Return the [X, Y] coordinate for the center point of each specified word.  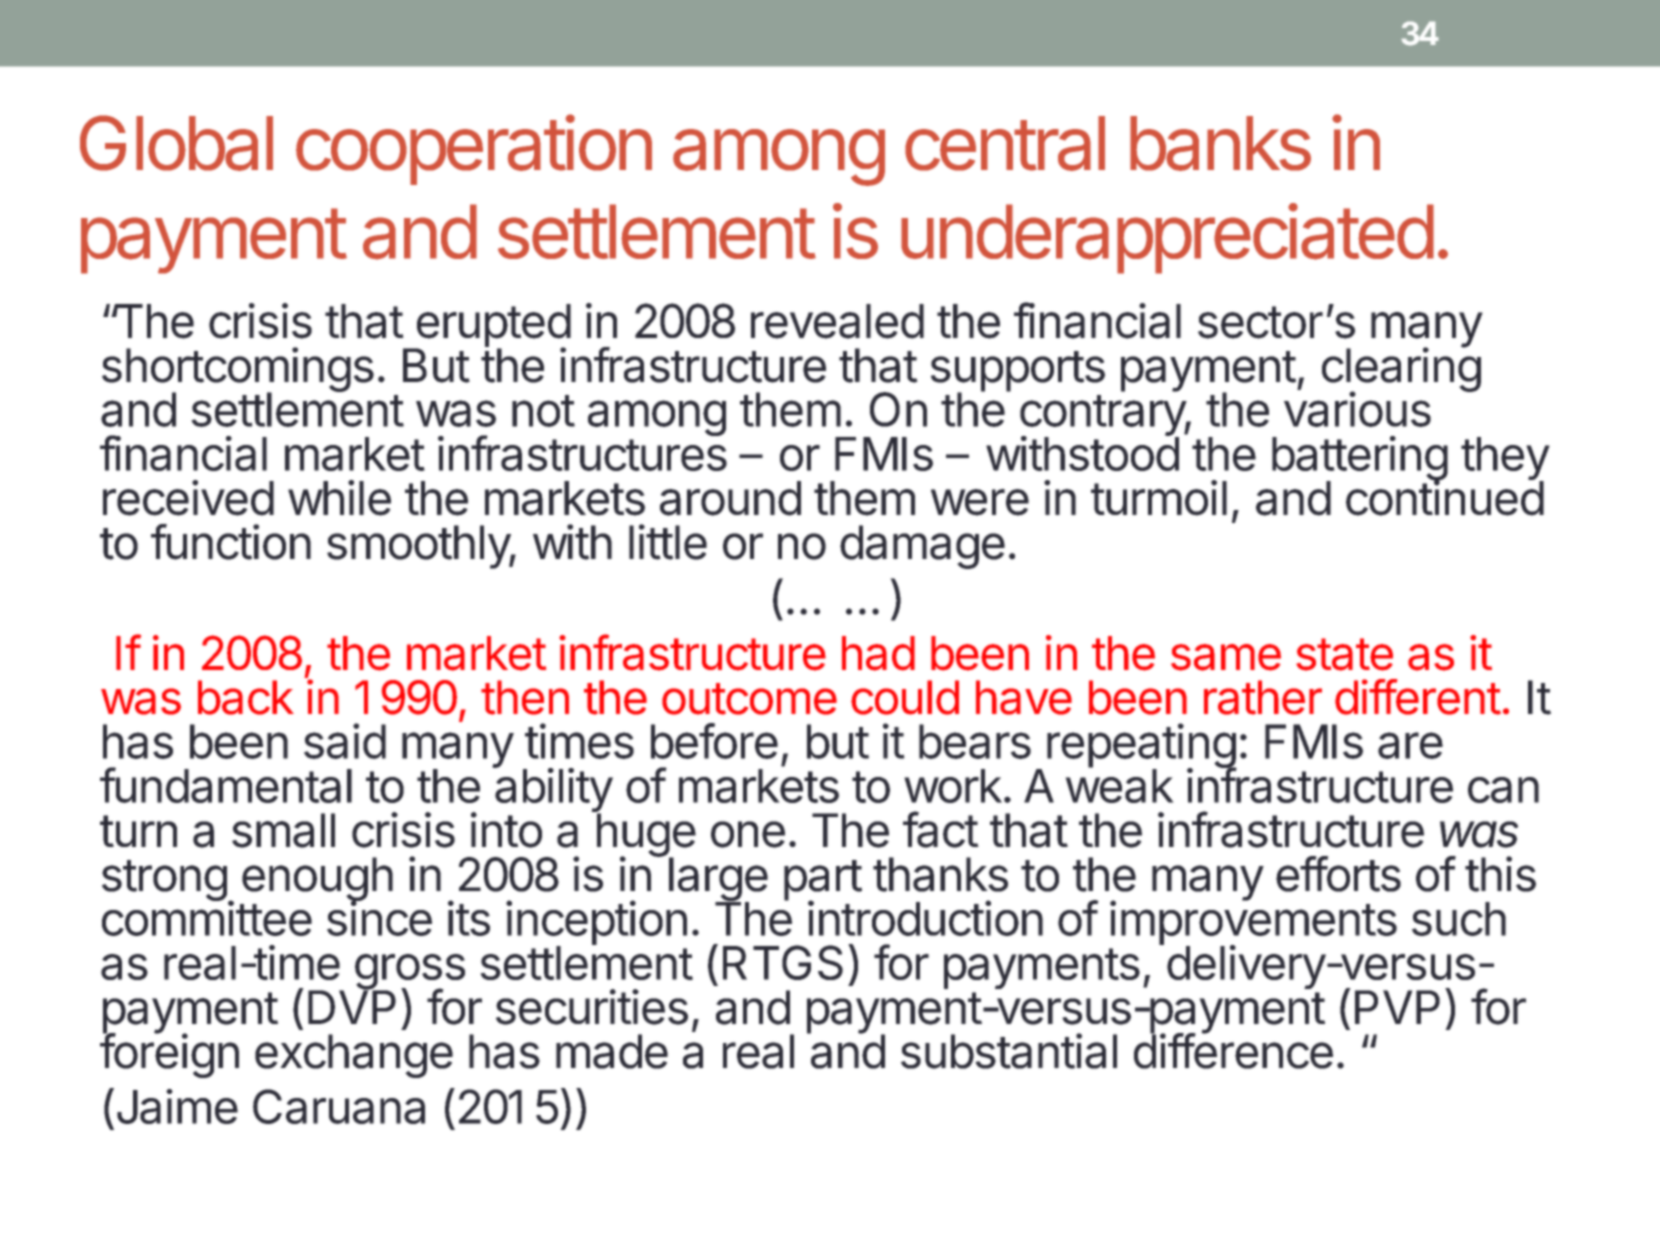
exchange [354, 1056]
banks [1220, 143]
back [246, 697]
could [905, 697]
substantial [1009, 1051]
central [1005, 143]
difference [1233, 1050]
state [1344, 654]
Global [176, 143]
